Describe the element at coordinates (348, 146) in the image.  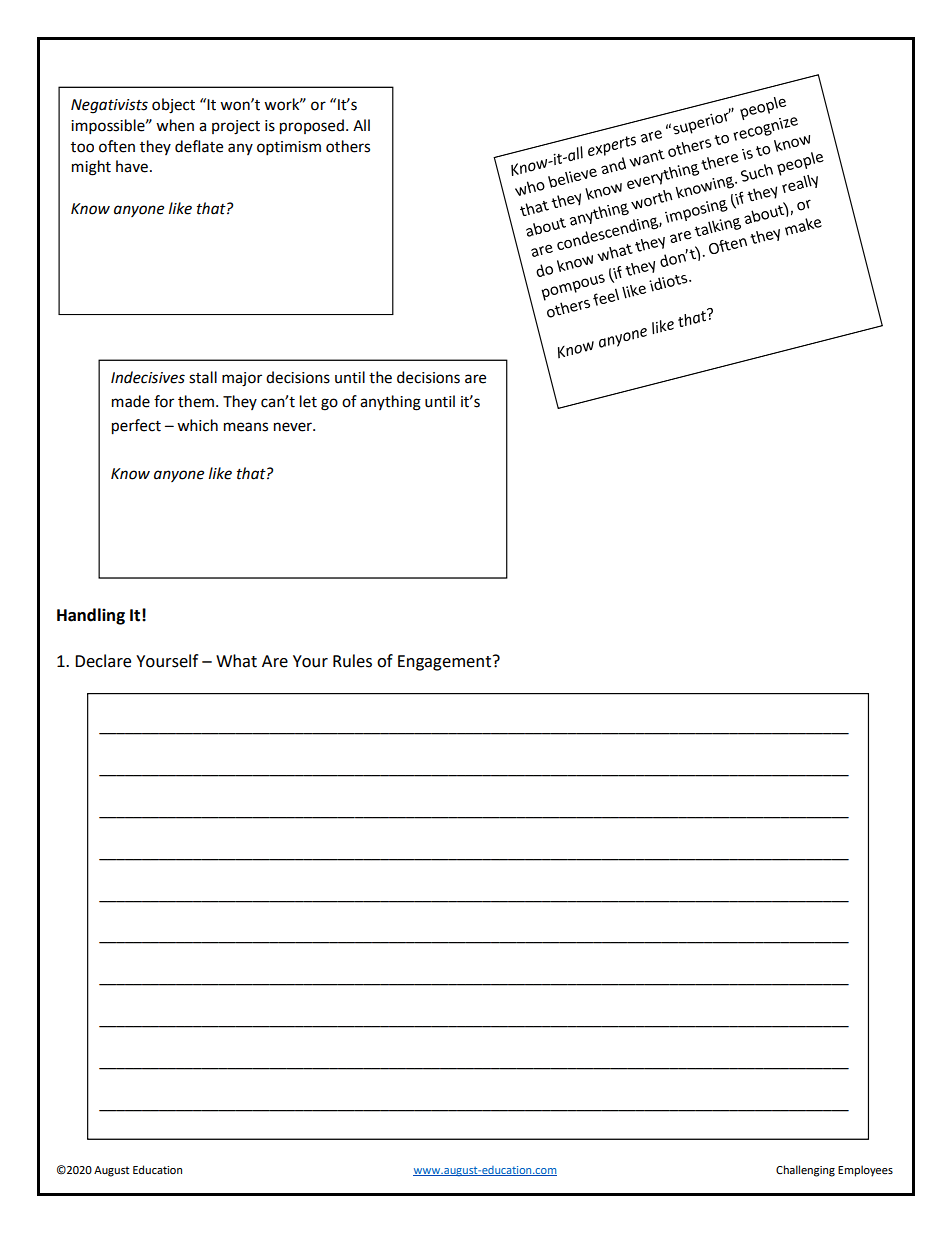
I see `others` at that location.
